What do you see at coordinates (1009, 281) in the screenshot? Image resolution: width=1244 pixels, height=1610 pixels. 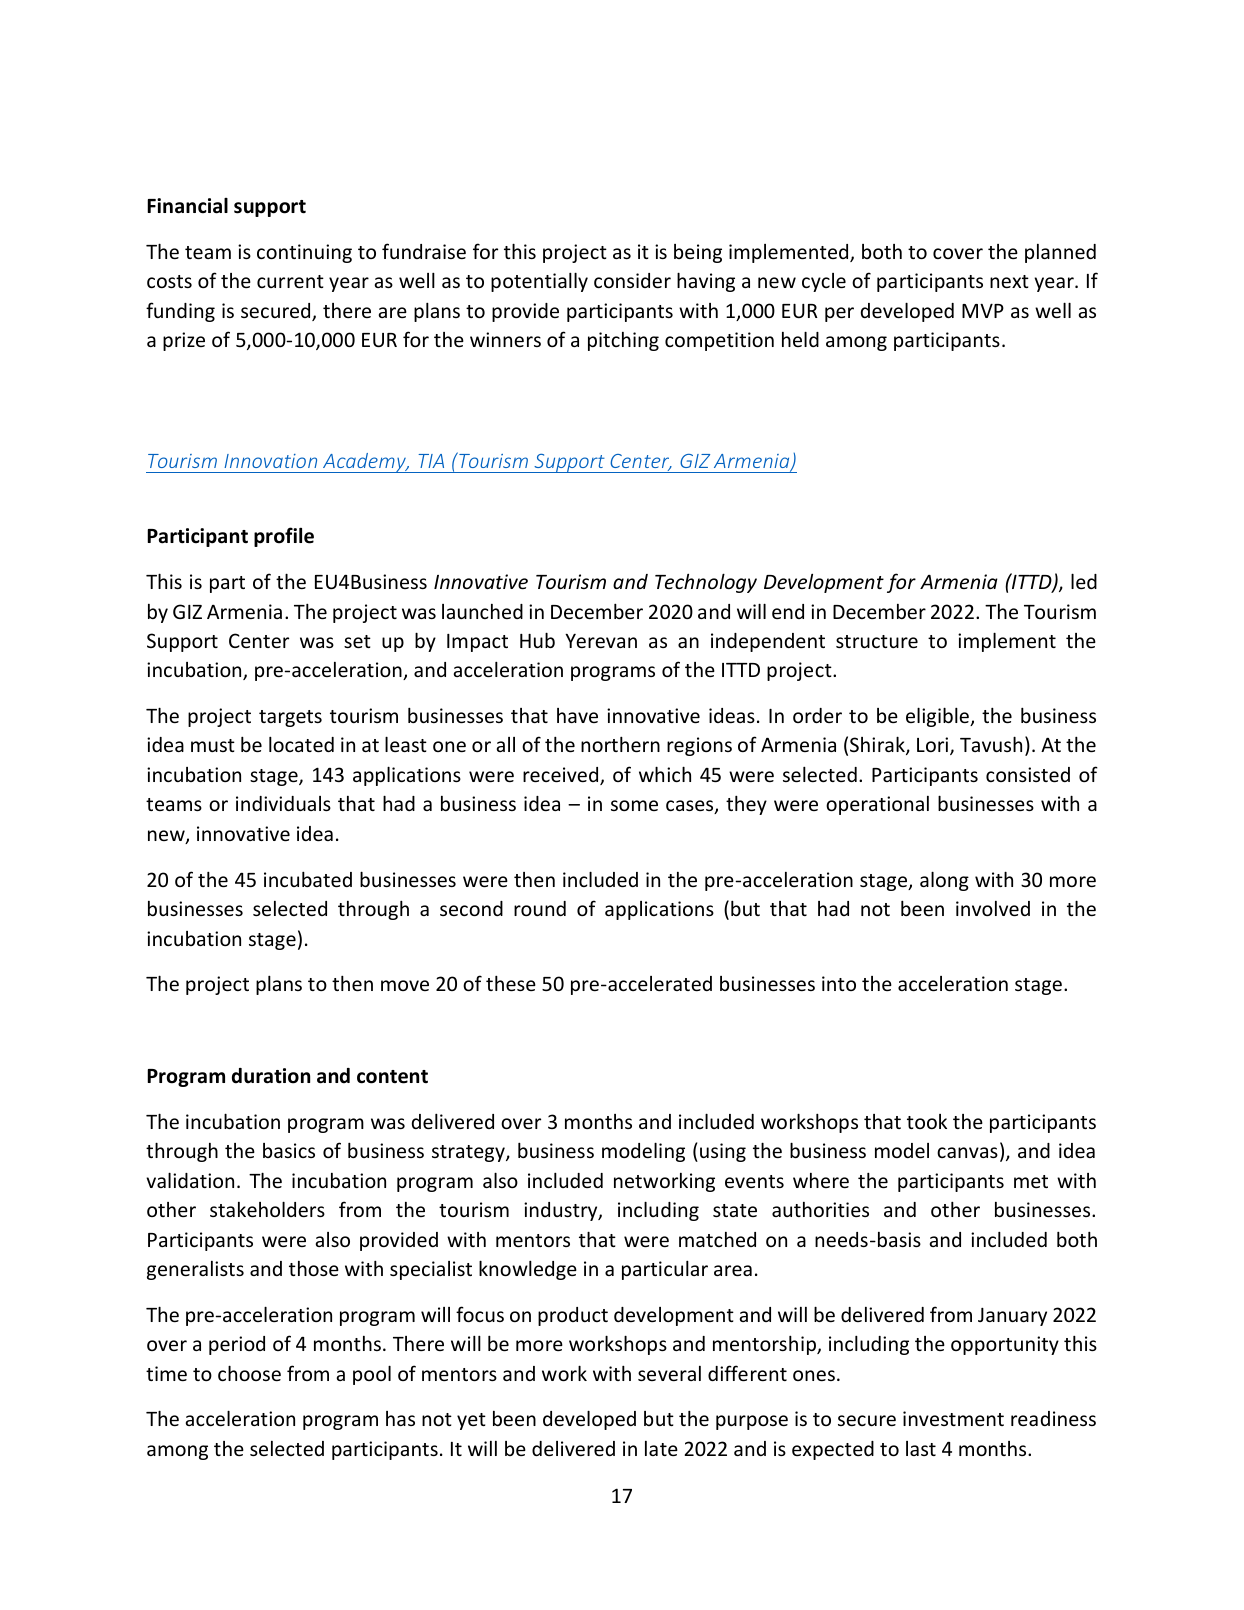 I see `next` at bounding box center [1009, 281].
